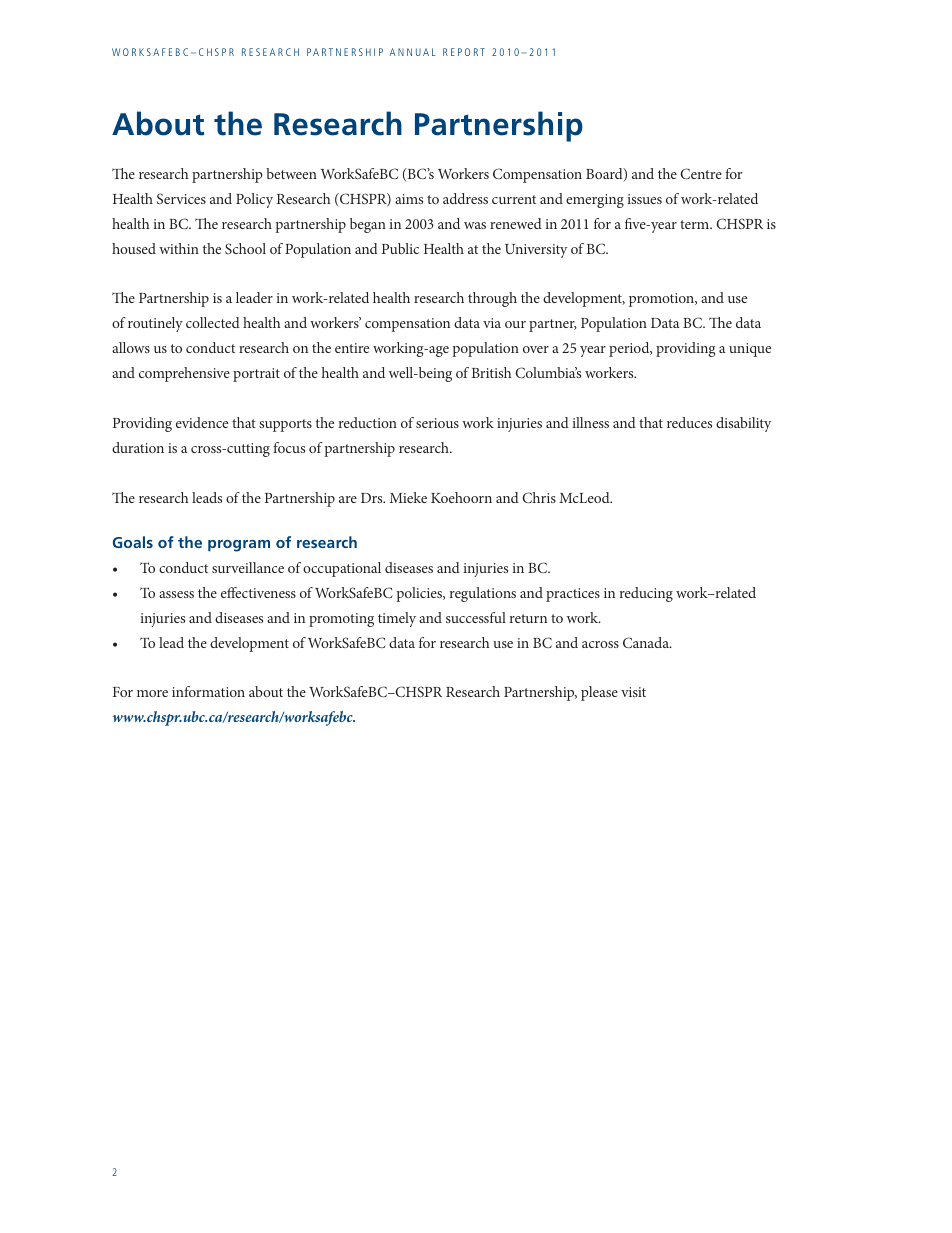 The image size is (952, 1233). I want to click on British, so click(492, 372).
